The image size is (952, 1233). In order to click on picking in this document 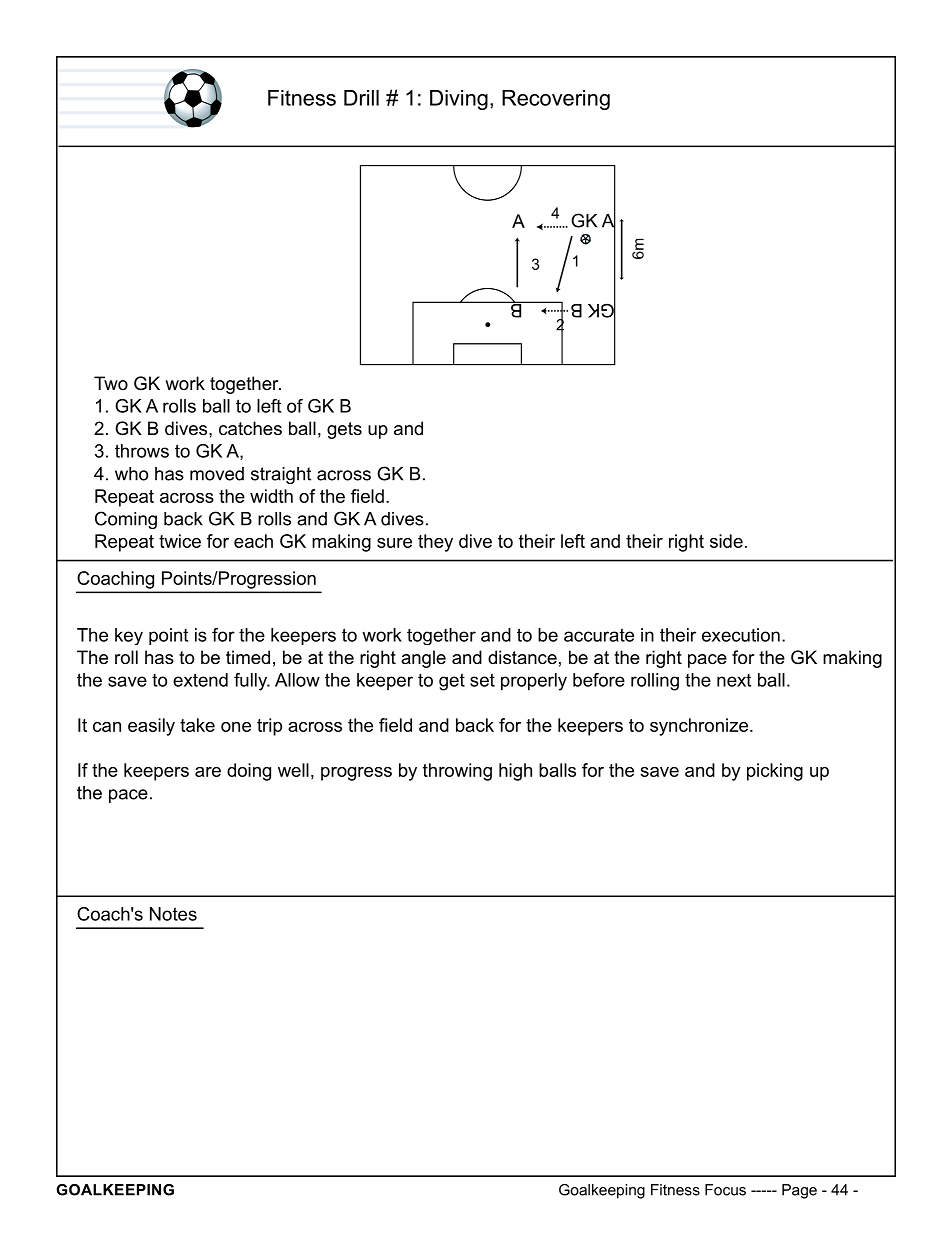, I will do `click(775, 772)`.
